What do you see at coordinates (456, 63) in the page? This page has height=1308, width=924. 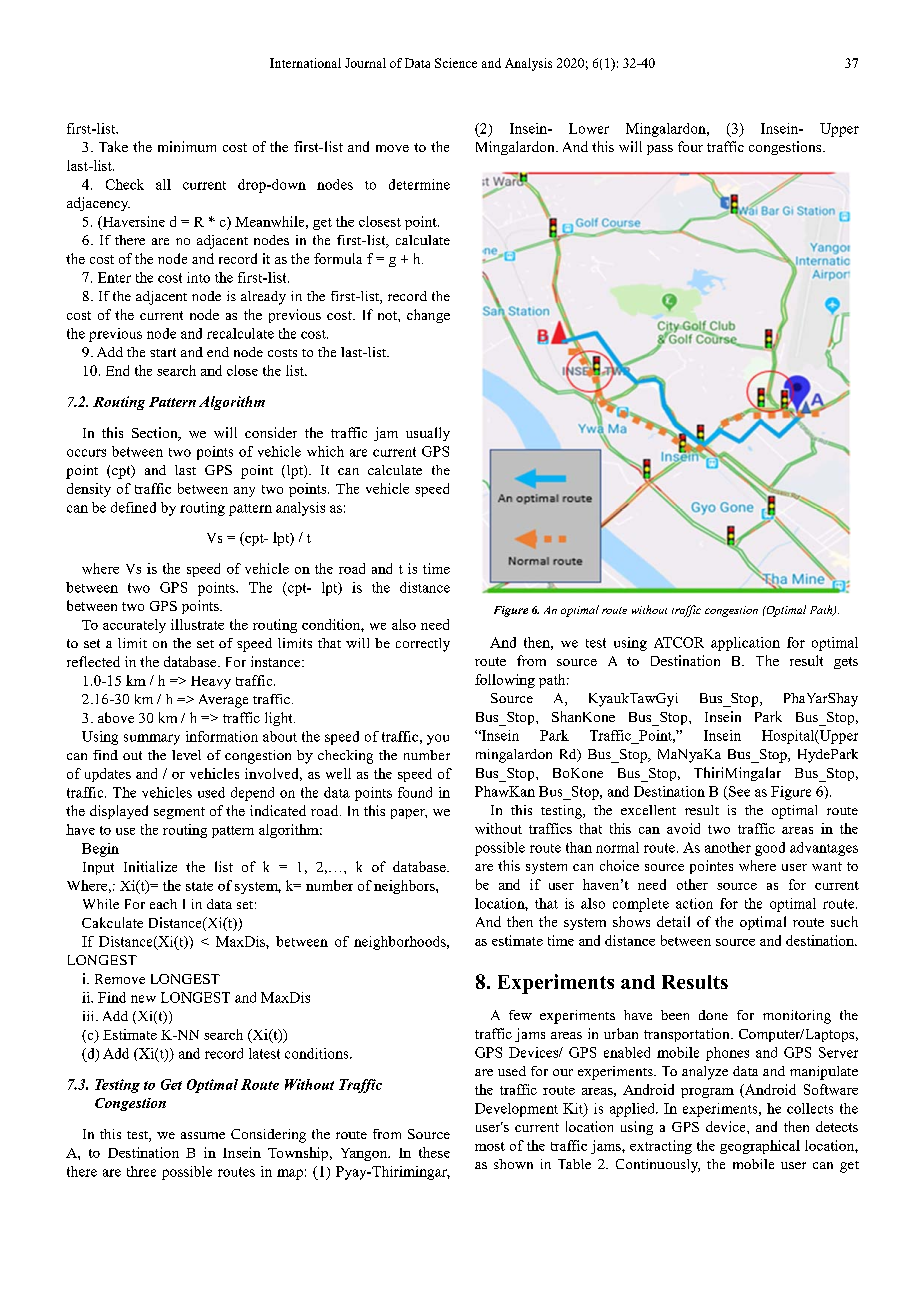 I see `Science` at bounding box center [456, 63].
